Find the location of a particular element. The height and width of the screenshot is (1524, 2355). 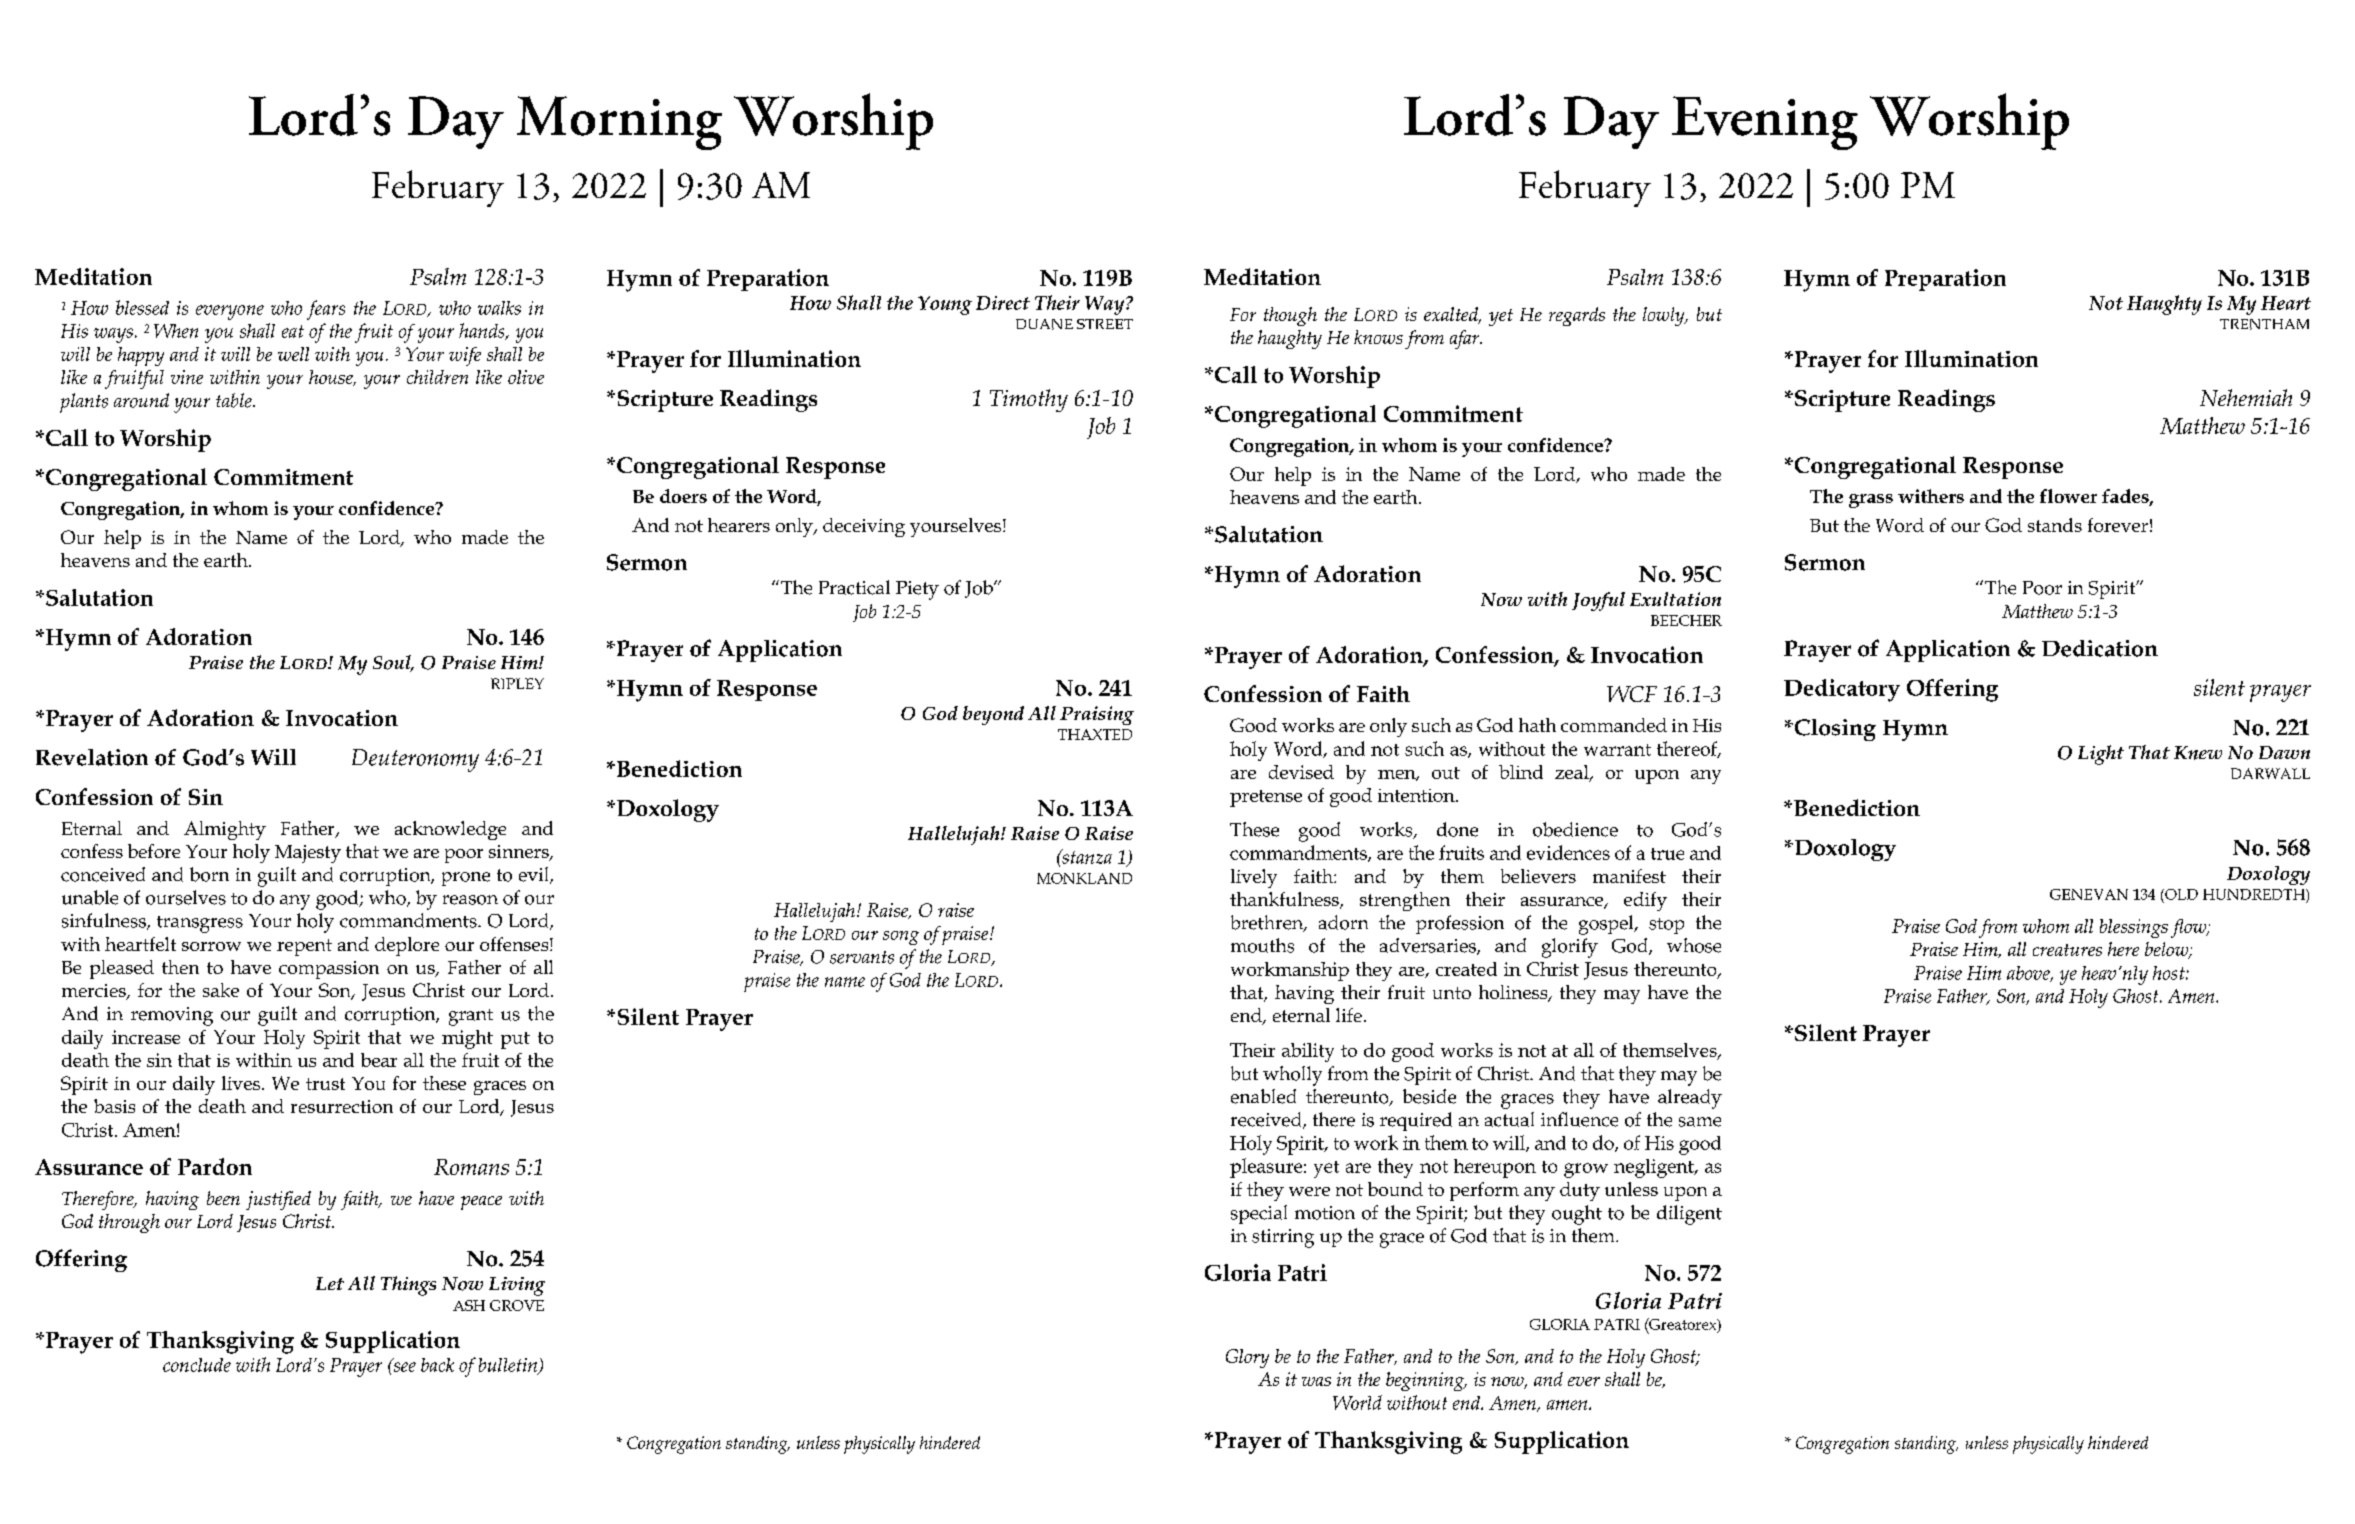

Light is located at coordinates (2101, 755).
